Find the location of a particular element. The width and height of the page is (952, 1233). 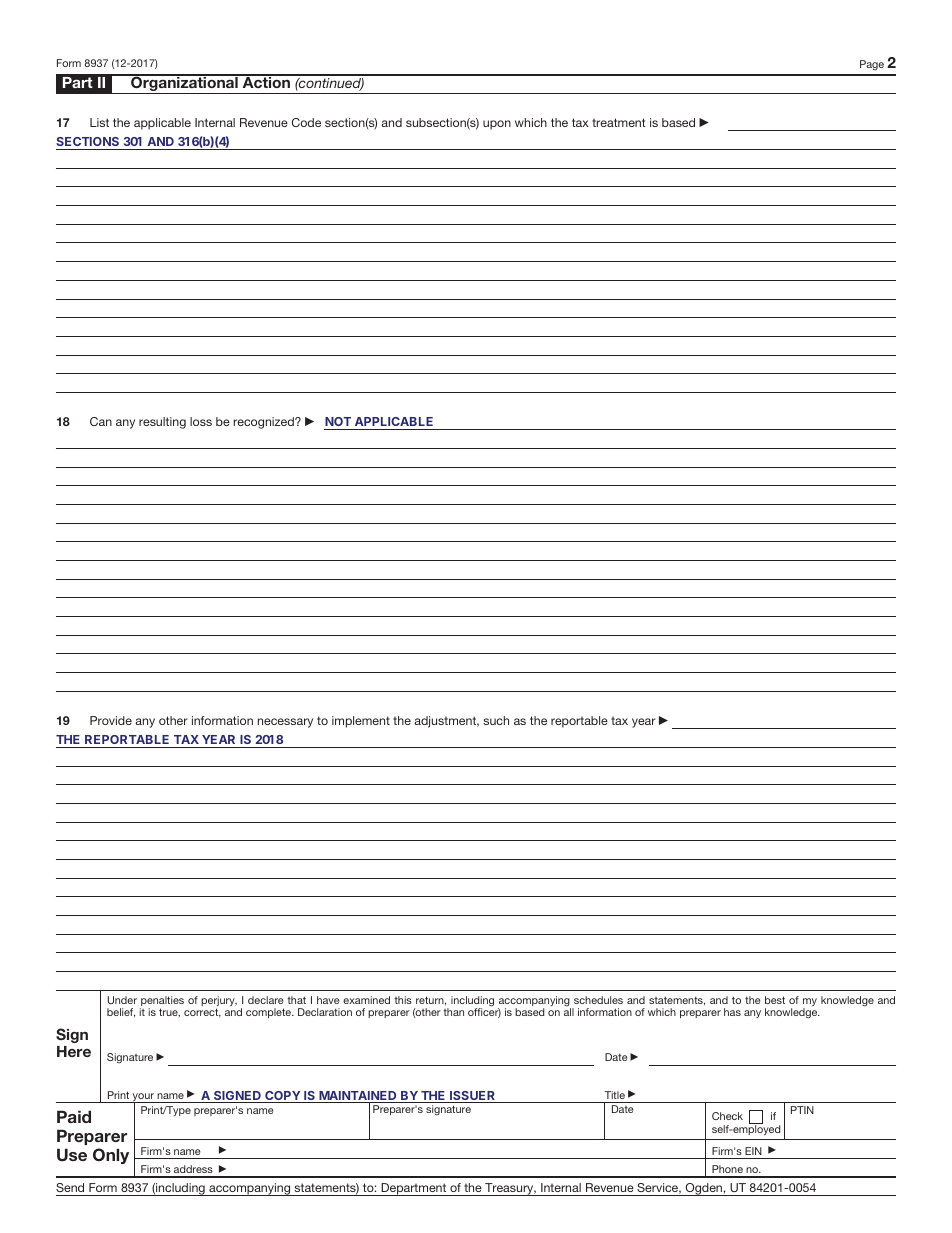

resulting is located at coordinates (162, 423).
